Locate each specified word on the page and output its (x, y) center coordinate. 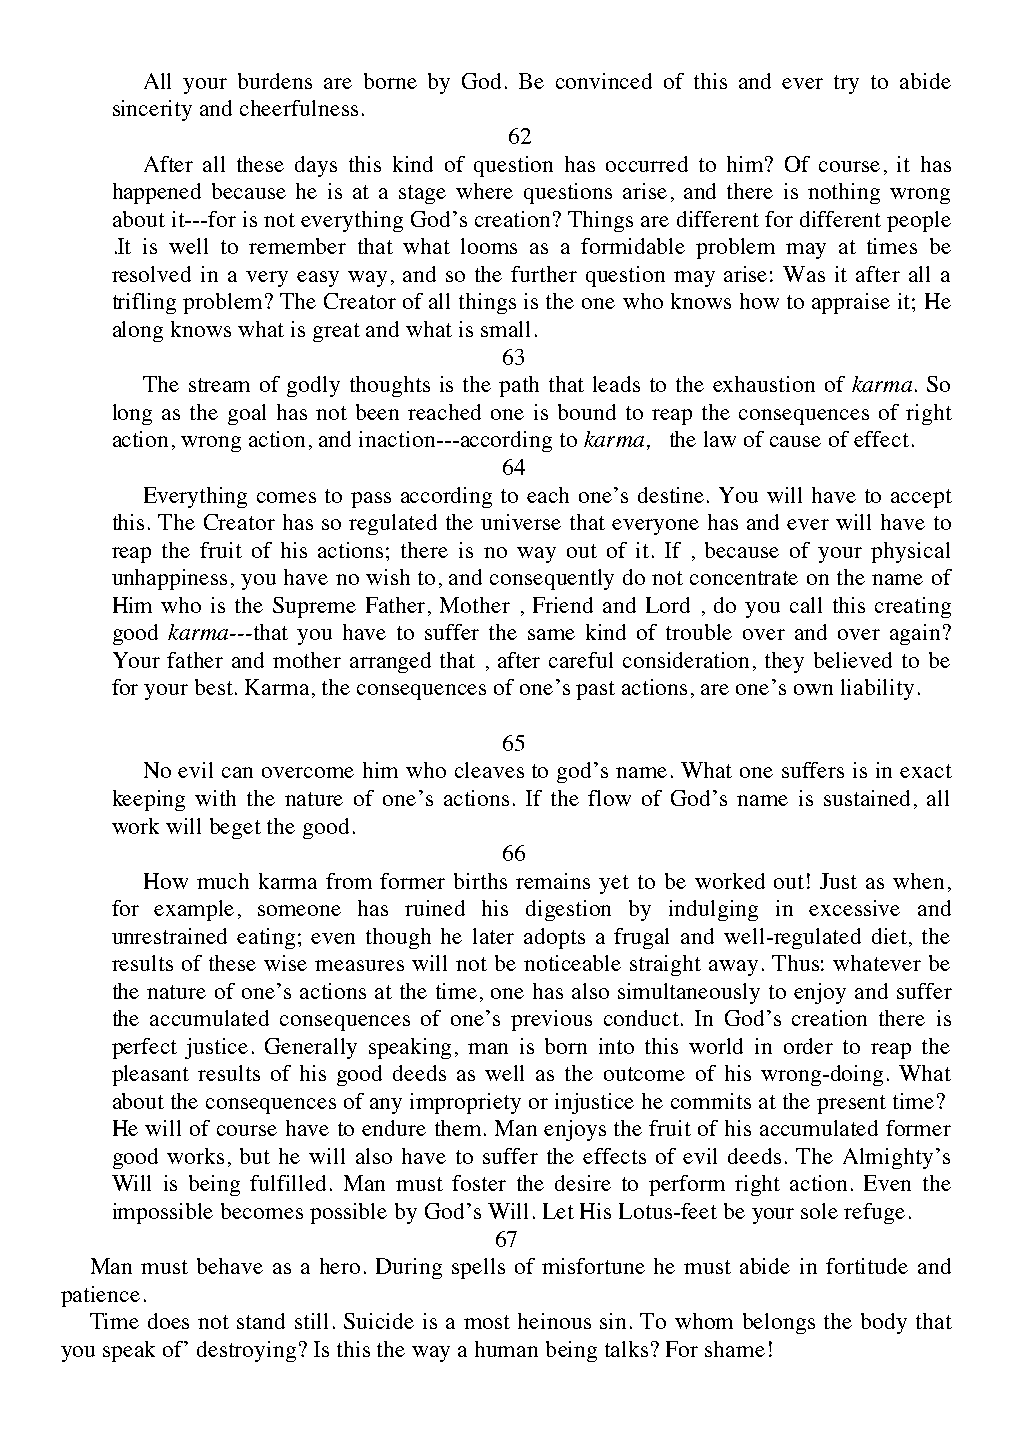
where (484, 191)
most (487, 1322)
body (884, 1323)
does (168, 1321)
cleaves (489, 770)
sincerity (152, 110)
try (846, 84)
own (813, 689)
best (215, 687)
